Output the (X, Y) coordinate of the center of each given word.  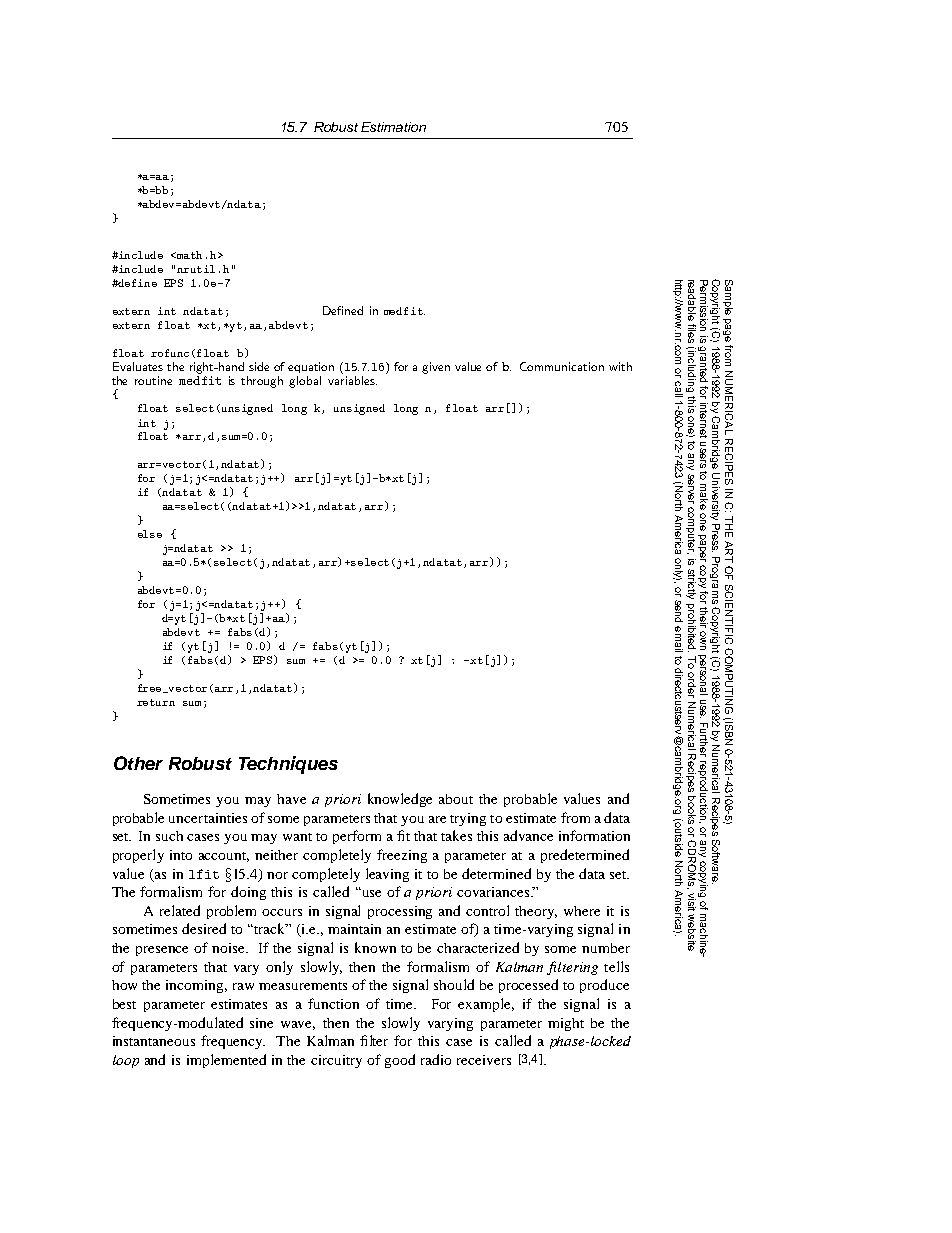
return (156, 702)
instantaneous (154, 1041)
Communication (562, 366)
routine (153, 380)
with (620, 366)
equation (311, 367)
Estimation (393, 127)
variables (352, 380)
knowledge (400, 800)
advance (528, 835)
